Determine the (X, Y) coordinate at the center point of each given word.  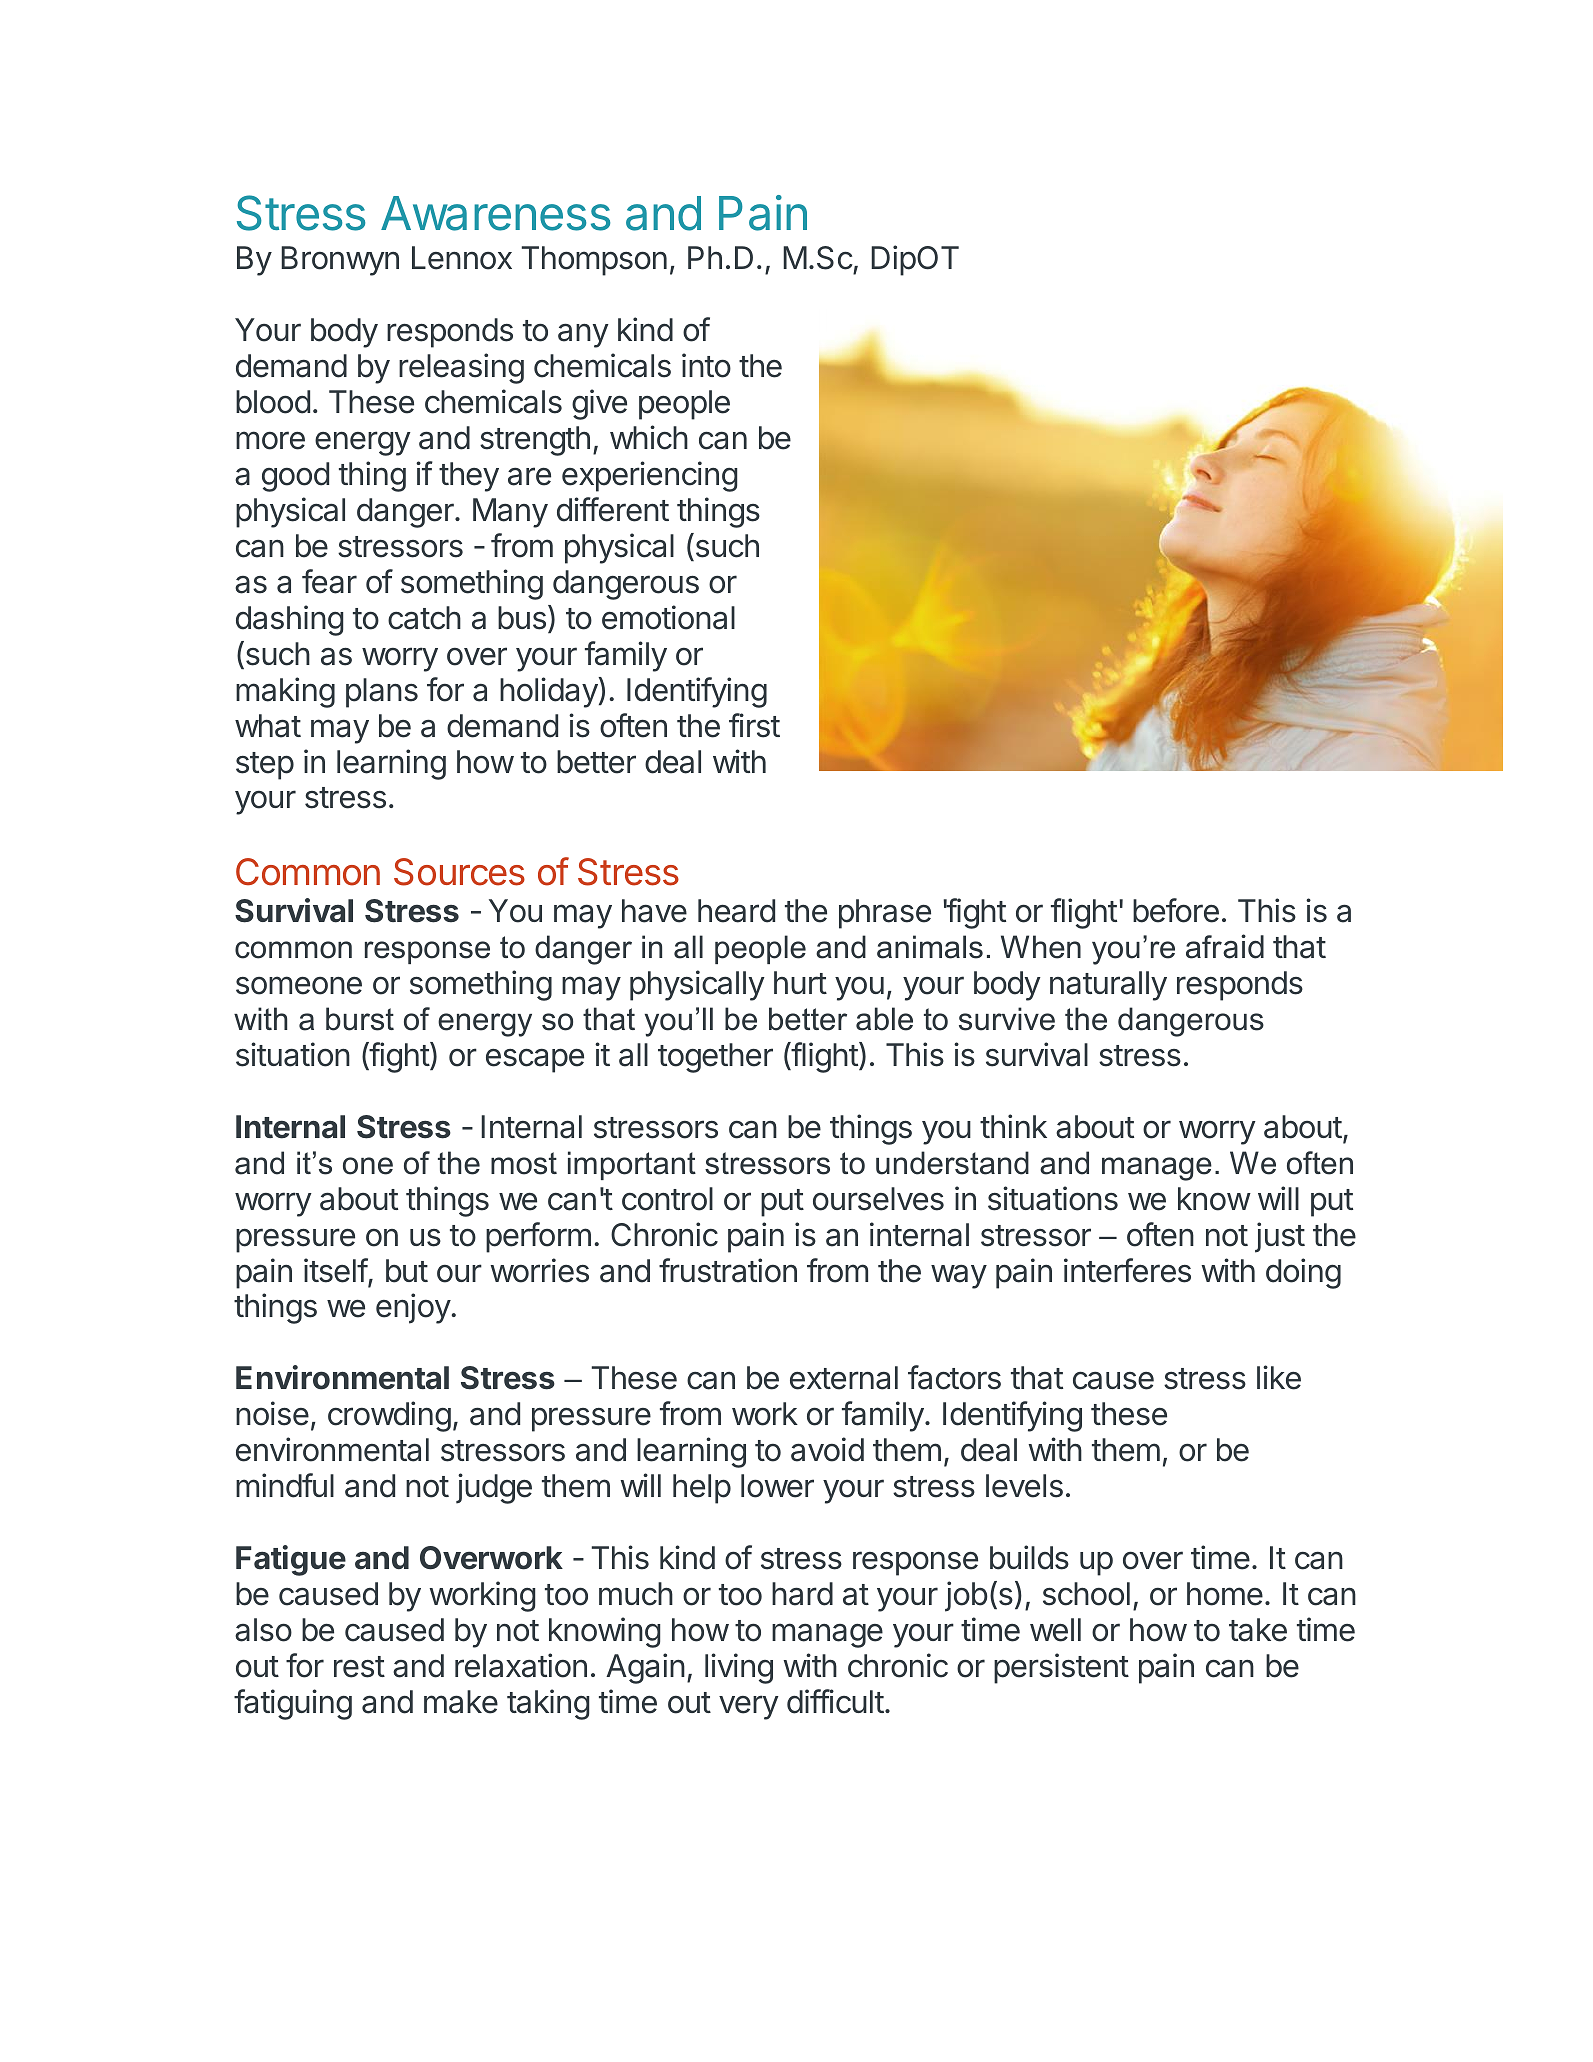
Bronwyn (340, 261)
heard (736, 911)
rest (359, 1667)
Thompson (594, 261)
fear (329, 581)
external (844, 1378)
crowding (389, 1416)
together (715, 1058)
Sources (459, 872)
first (754, 725)
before (1176, 910)
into (706, 365)
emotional (668, 617)
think (1013, 1126)
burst (360, 1019)
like (1279, 1377)
